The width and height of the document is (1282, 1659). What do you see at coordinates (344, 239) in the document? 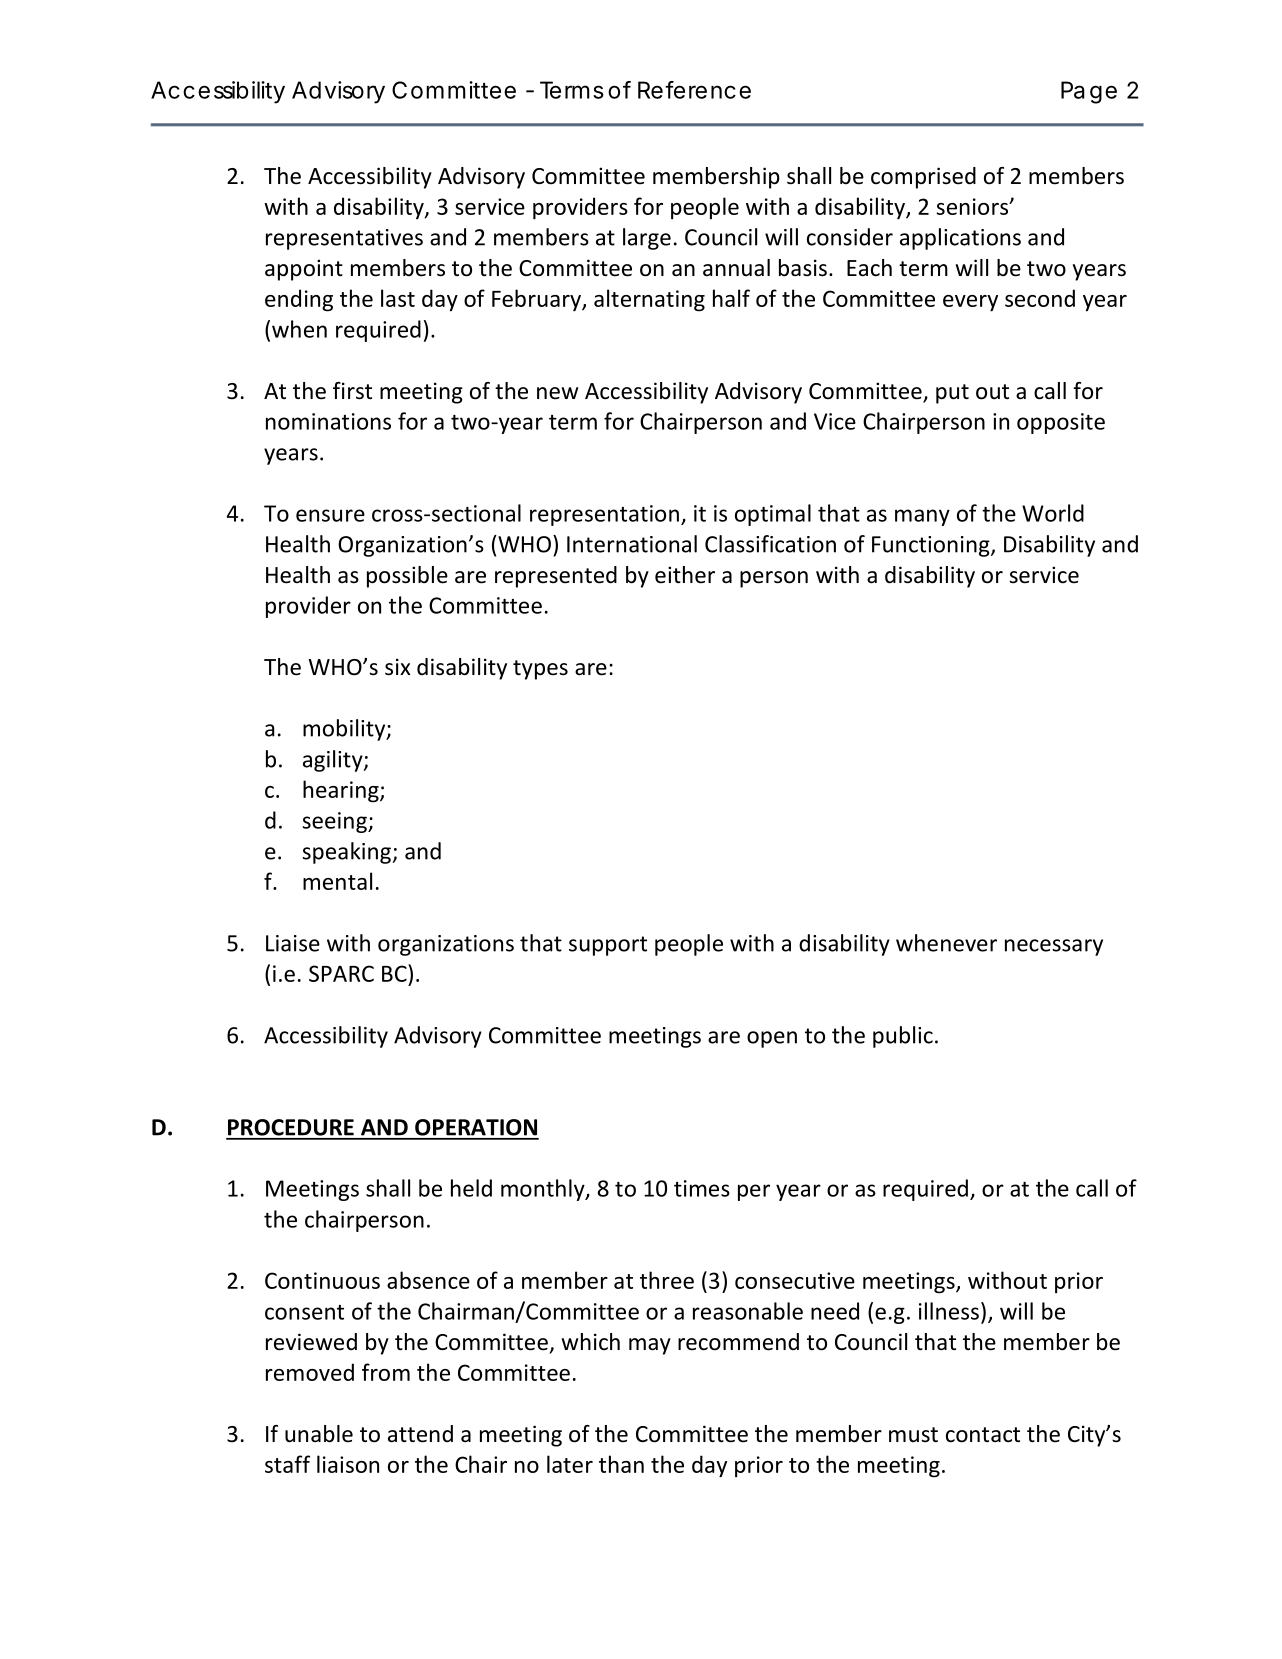
I see `representatives` at bounding box center [344, 239].
